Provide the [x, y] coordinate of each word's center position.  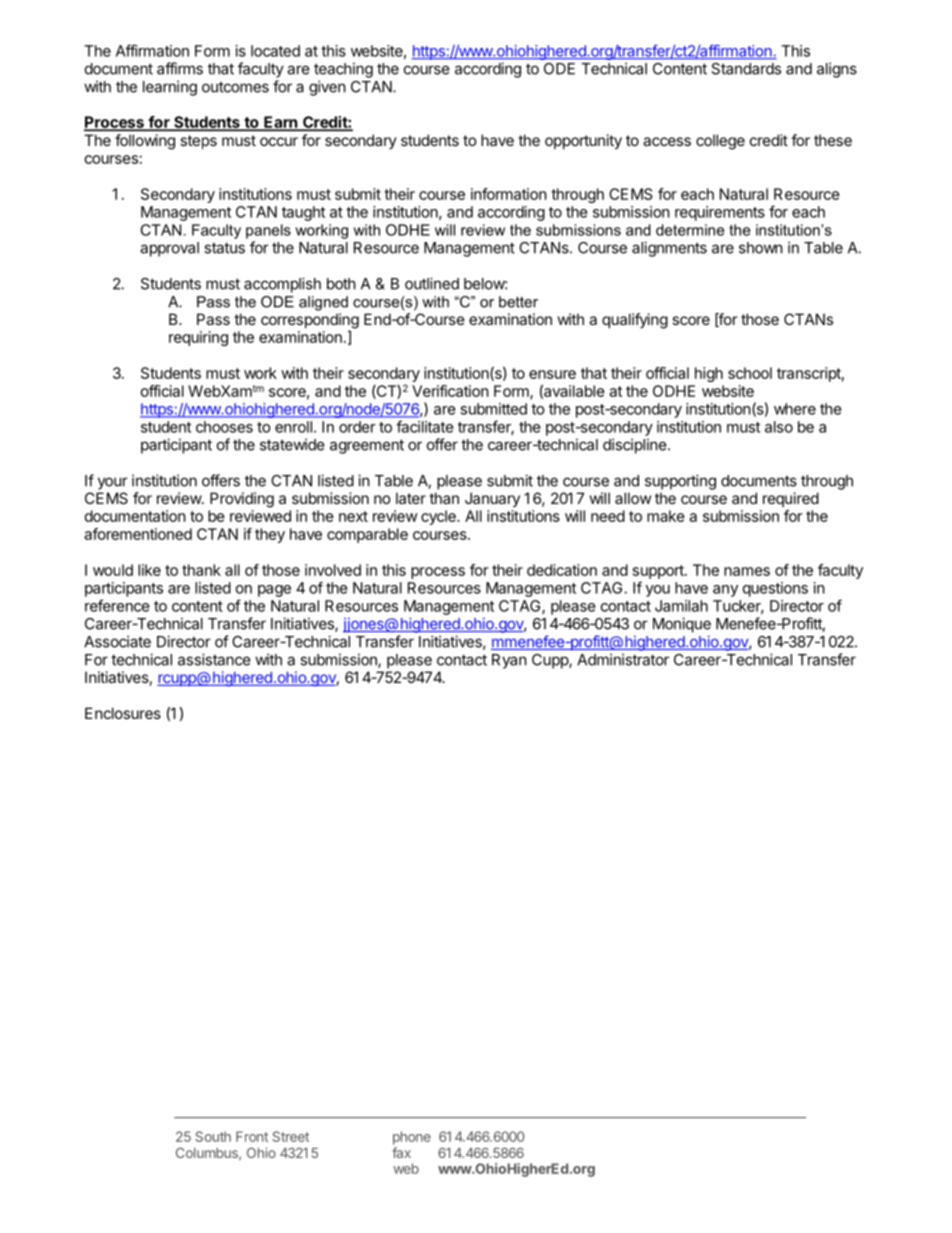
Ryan [509, 661]
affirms [180, 68]
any [725, 591]
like [149, 570]
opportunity [583, 141]
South [213, 1136]
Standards [746, 69]
